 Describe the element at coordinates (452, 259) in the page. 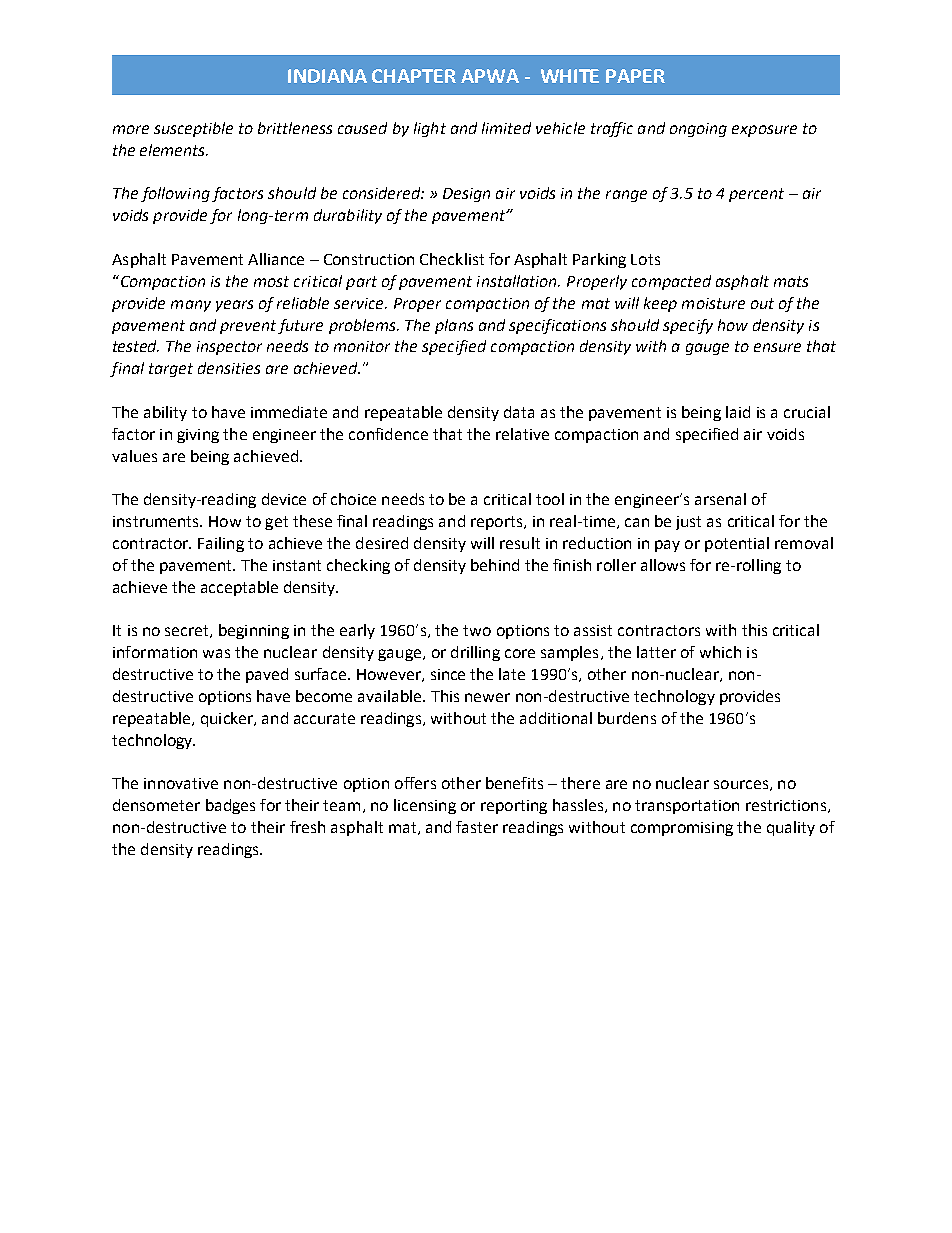

I see `Checklist` at that location.
